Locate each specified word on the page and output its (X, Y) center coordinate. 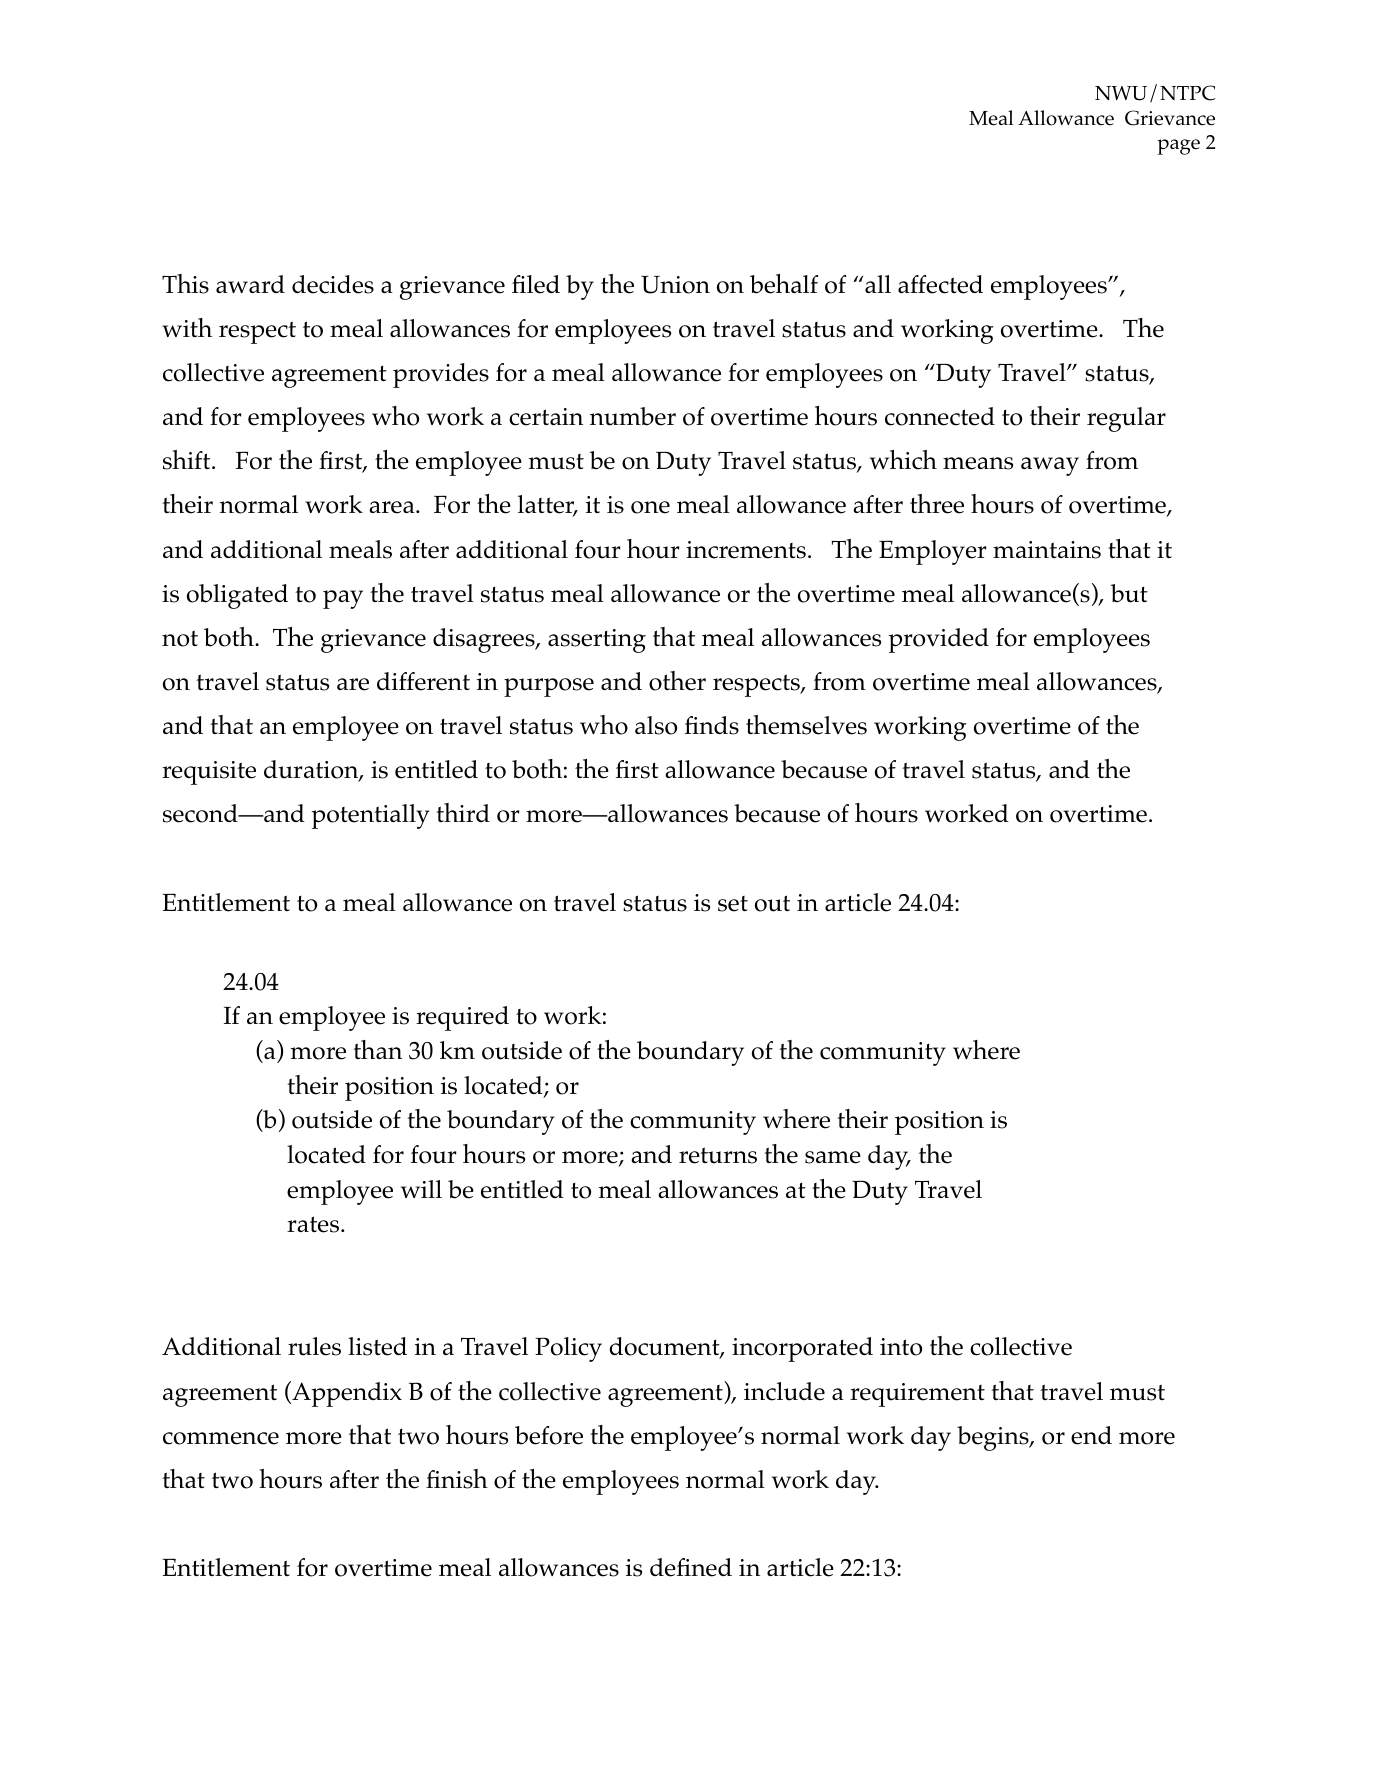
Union (675, 285)
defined (691, 1567)
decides (333, 284)
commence (221, 1438)
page (1178, 147)
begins (994, 1438)
